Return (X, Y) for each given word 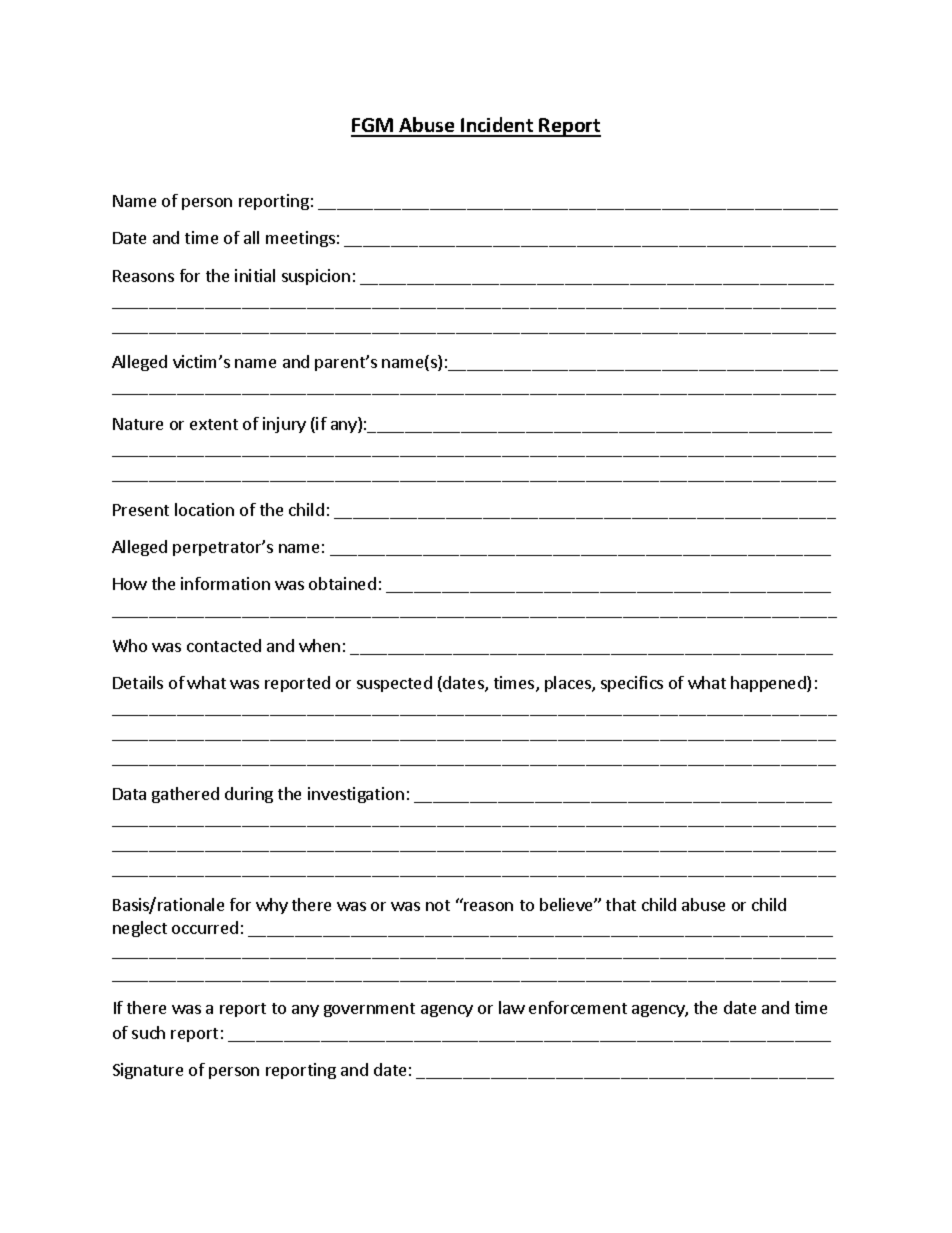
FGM (373, 127)
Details (138, 682)
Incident (497, 126)
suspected (394, 684)
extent (214, 424)
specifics (632, 684)
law (512, 1007)
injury (284, 425)
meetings (300, 239)
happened (769, 684)
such (148, 1032)
